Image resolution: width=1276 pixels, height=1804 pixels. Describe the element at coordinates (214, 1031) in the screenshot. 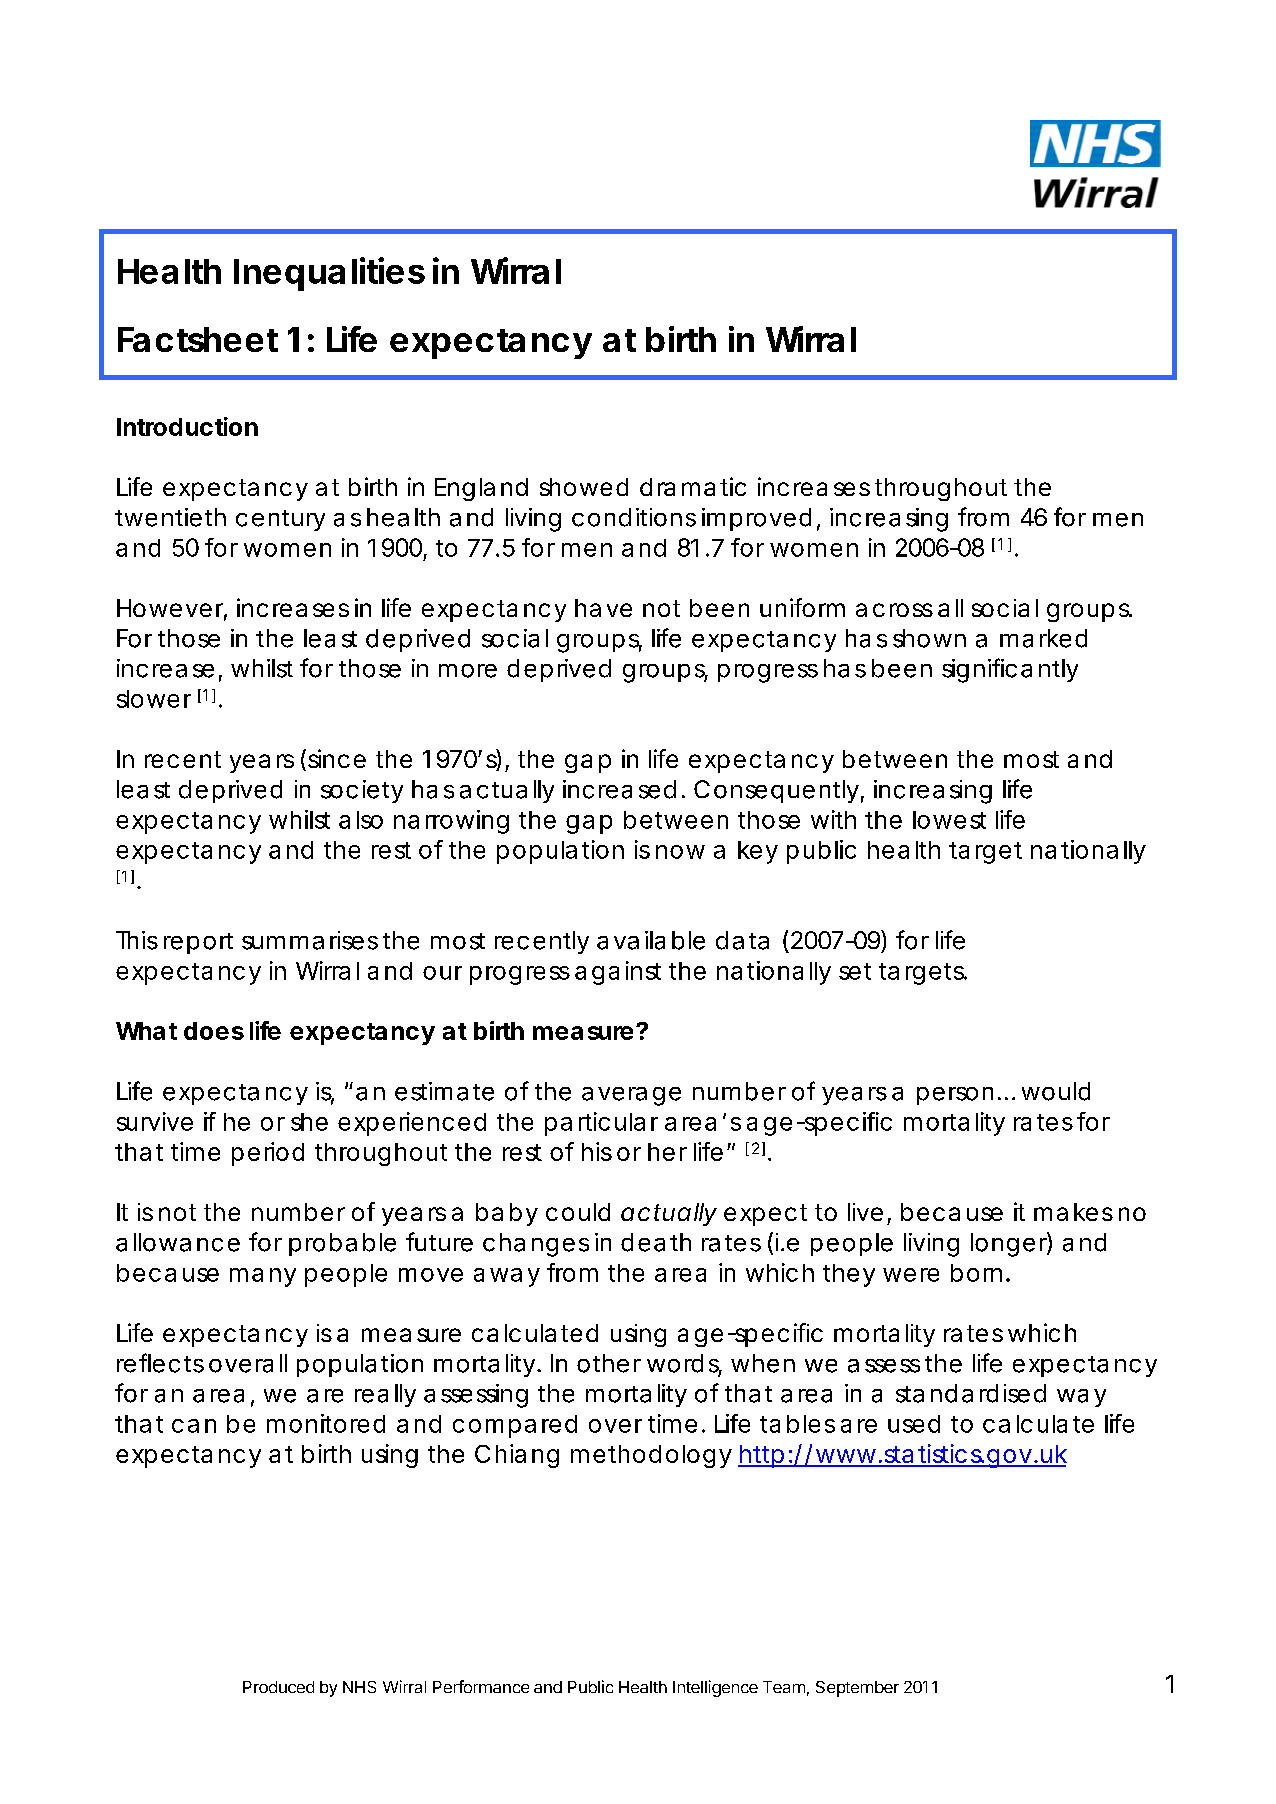

I see `does` at that location.
